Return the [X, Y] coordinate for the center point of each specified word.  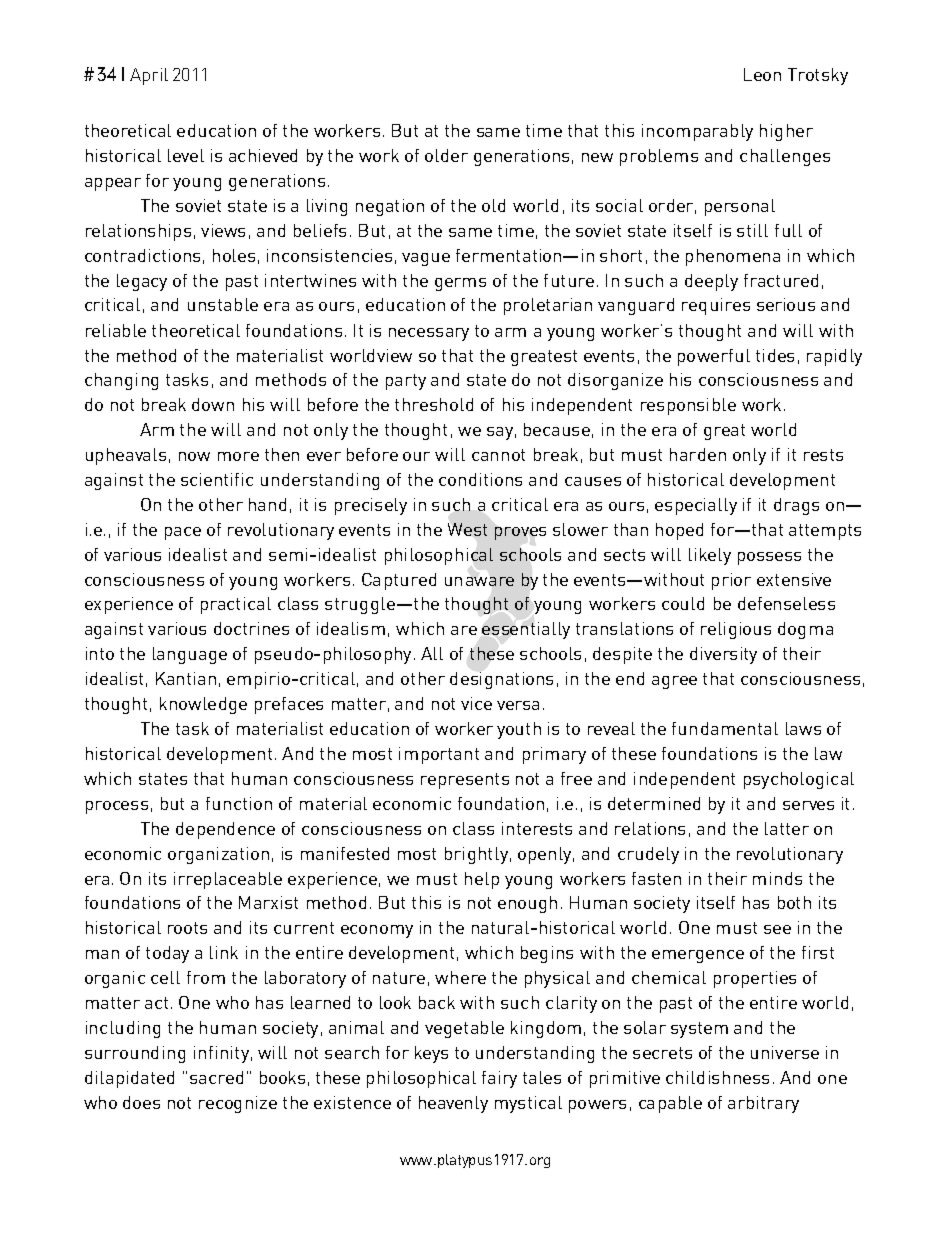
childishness [717, 1077]
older [446, 155]
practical [236, 605]
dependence [225, 830]
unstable [223, 304]
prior [731, 581]
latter [787, 828]
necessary [429, 334]
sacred [216, 1077]
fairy [499, 1079]
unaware [479, 581]
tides [775, 355]
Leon [762, 74]
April [149, 76]
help [482, 880]
